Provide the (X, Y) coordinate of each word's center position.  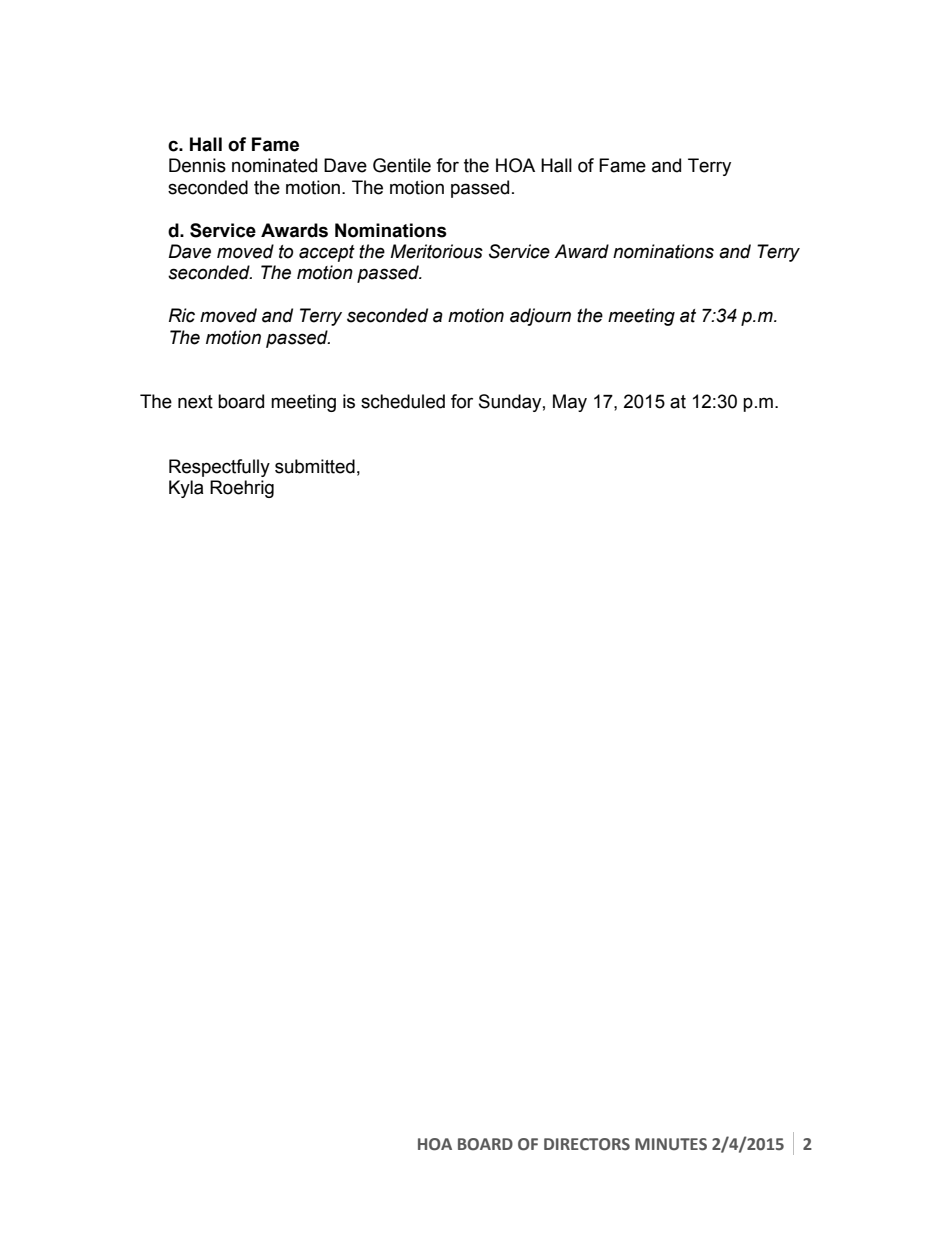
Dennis (197, 165)
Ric (182, 315)
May (570, 403)
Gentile (402, 165)
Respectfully (219, 468)
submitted (315, 466)
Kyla (186, 489)
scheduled (403, 401)
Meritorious (436, 251)
